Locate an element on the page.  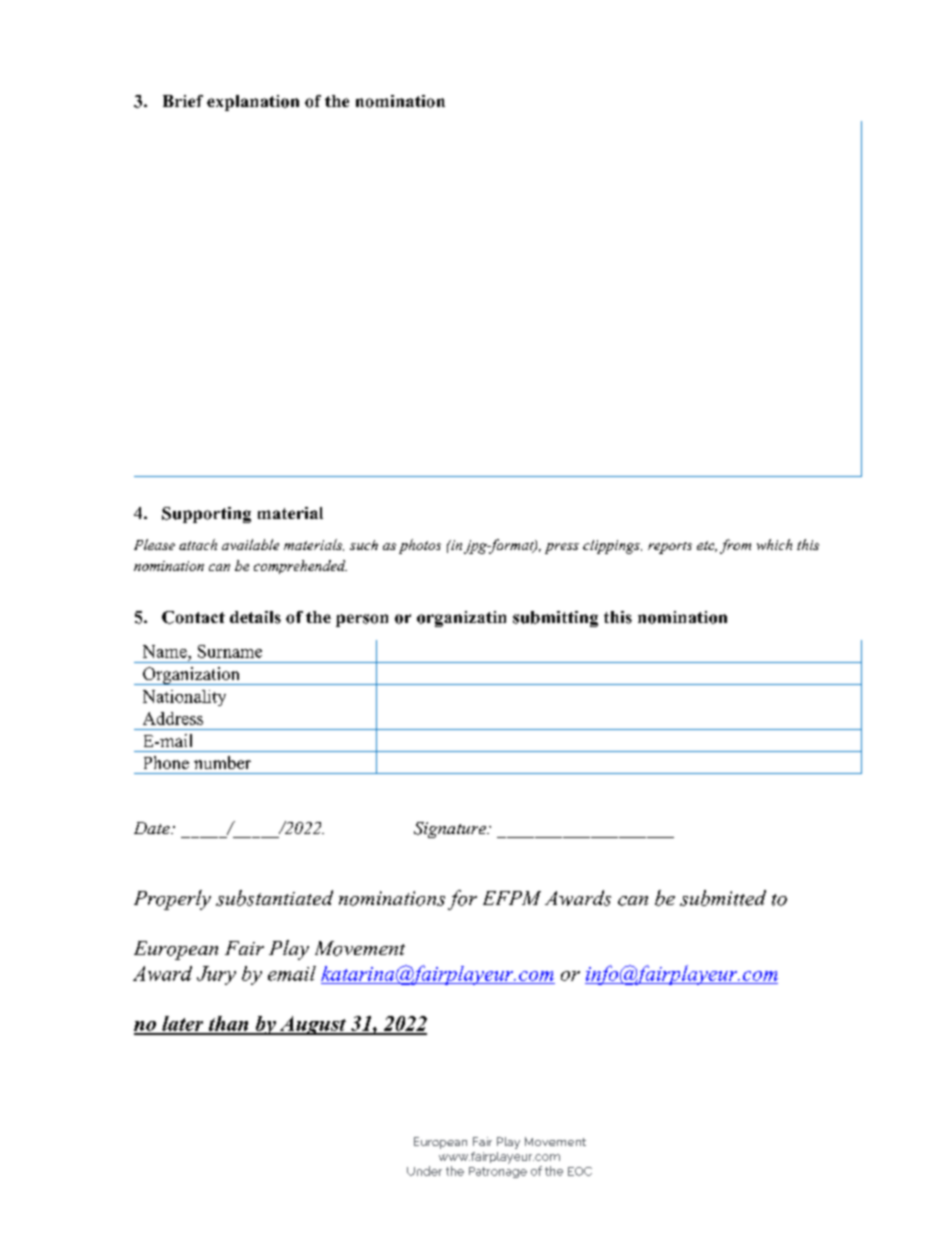
Patronage is located at coordinates (498, 1172).
